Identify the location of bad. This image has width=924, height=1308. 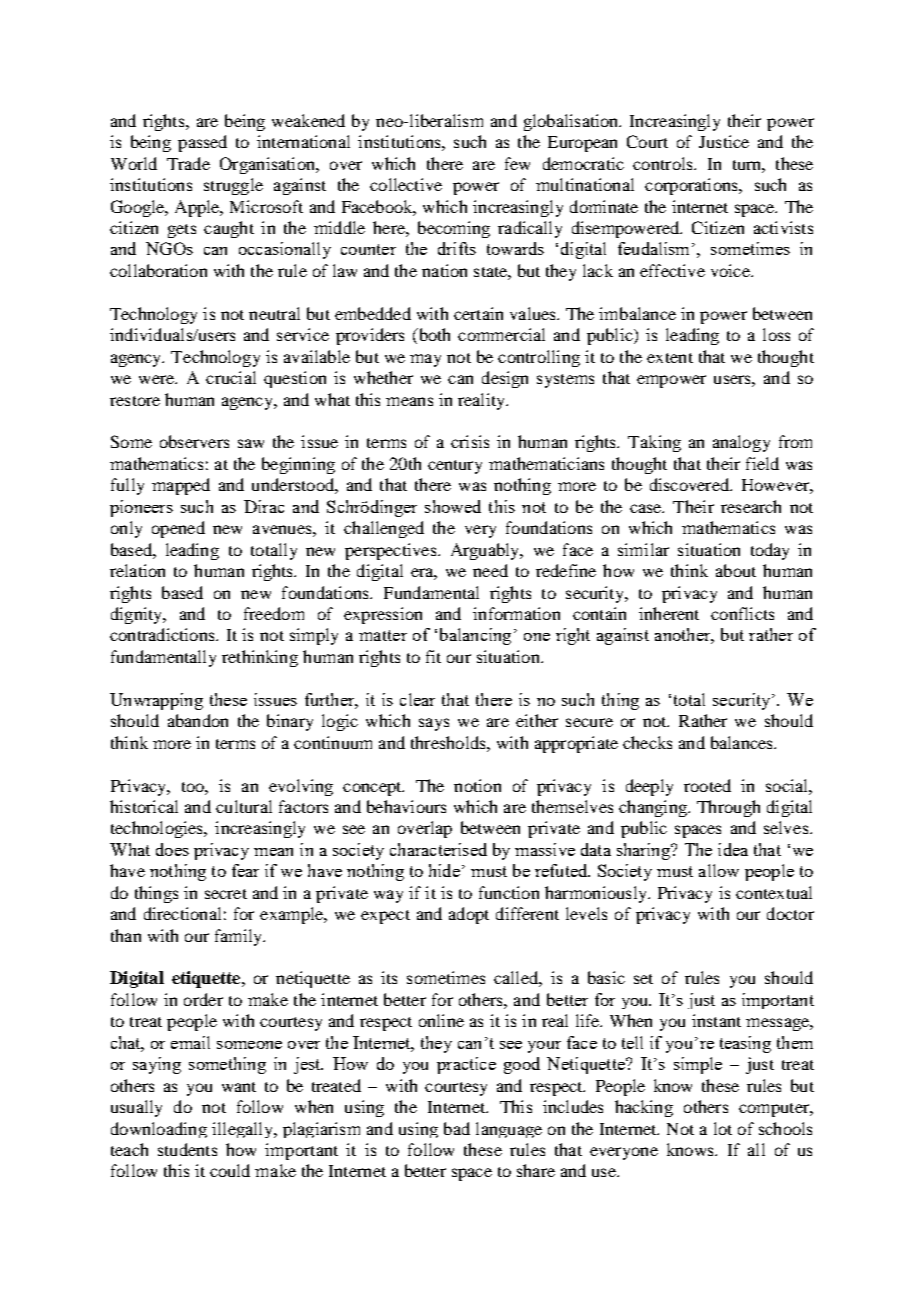
(457, 1128).
